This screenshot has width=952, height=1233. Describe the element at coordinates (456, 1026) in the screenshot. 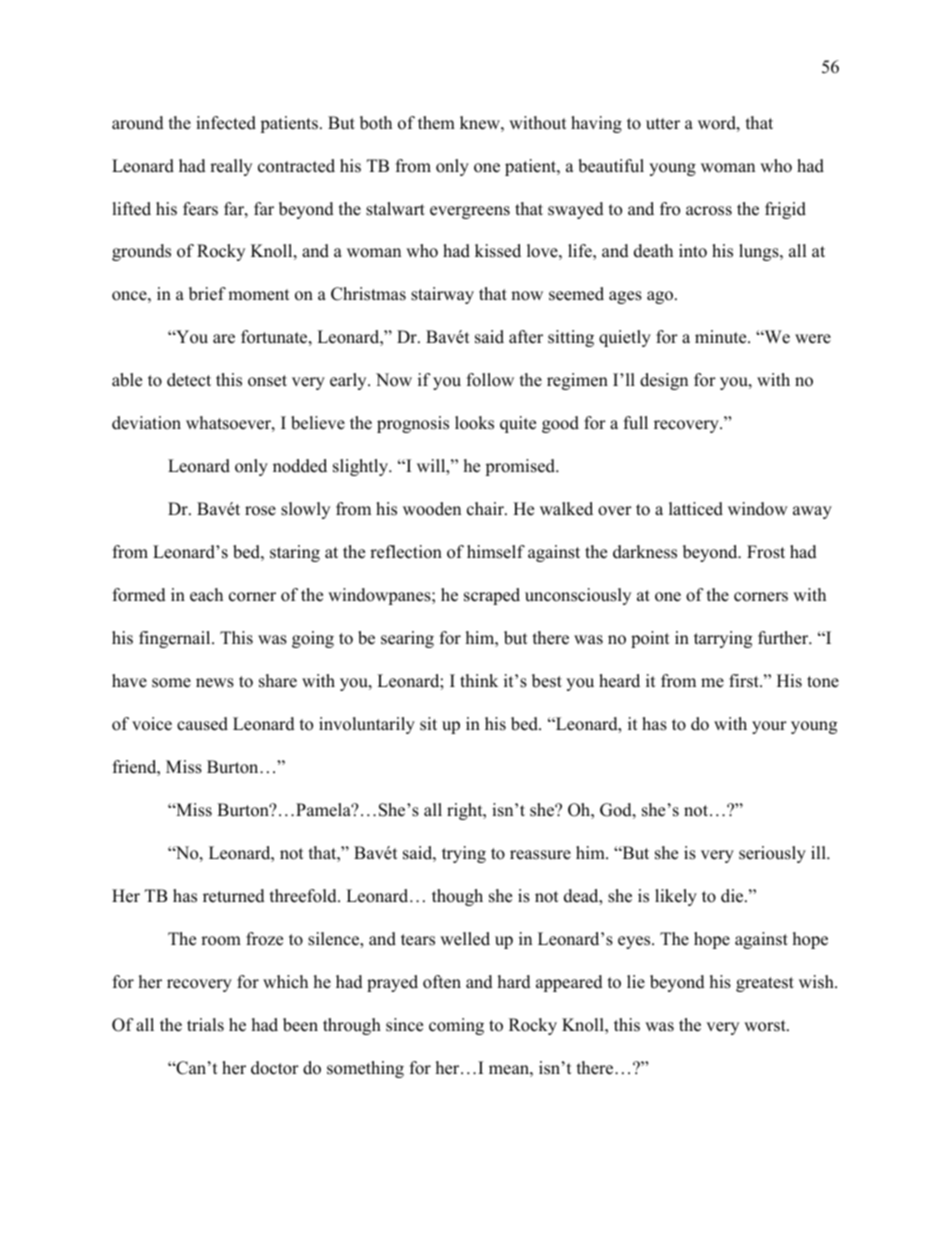

I see `coming` at that location.
